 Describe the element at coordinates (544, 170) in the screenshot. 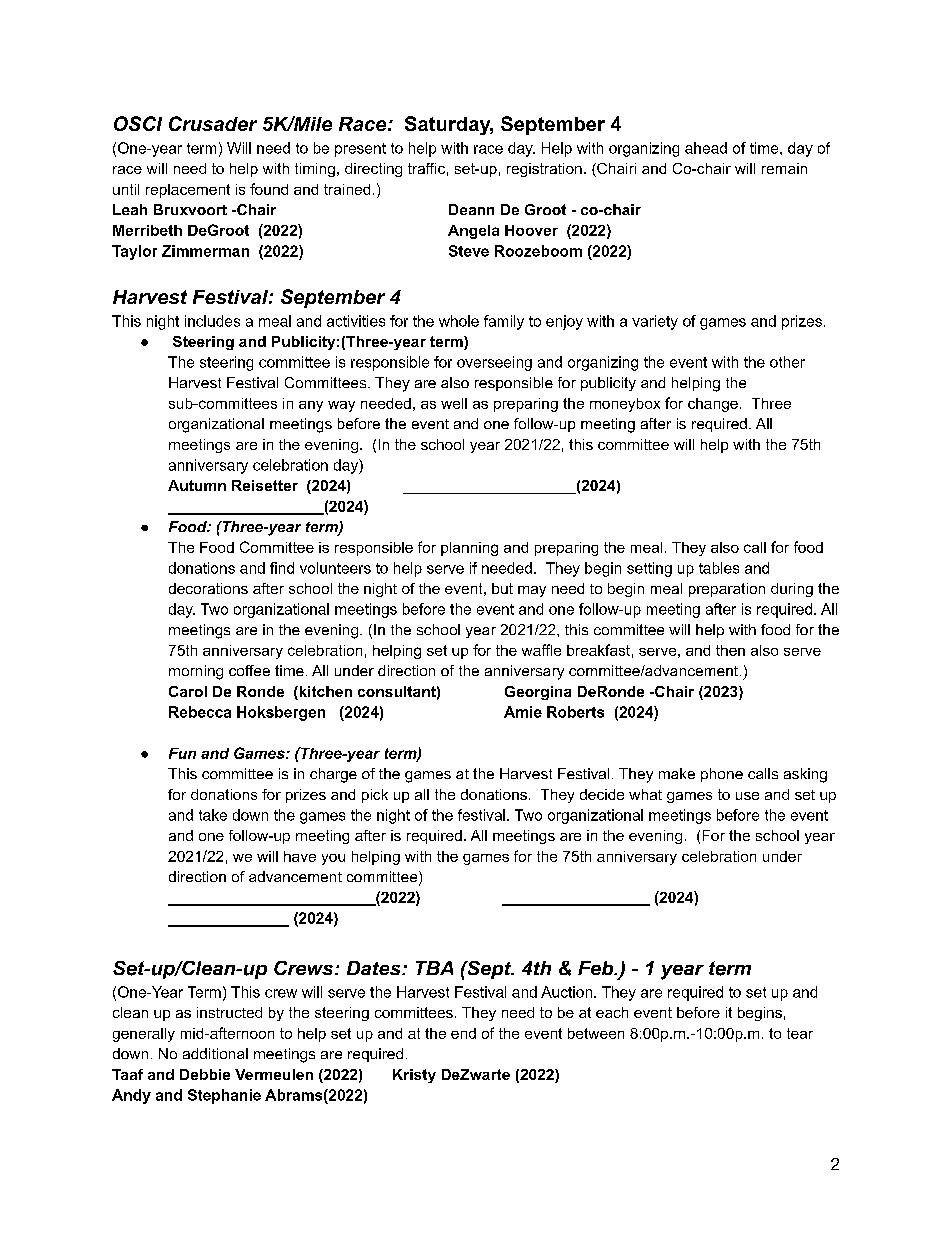

I see `registration` at that location.
